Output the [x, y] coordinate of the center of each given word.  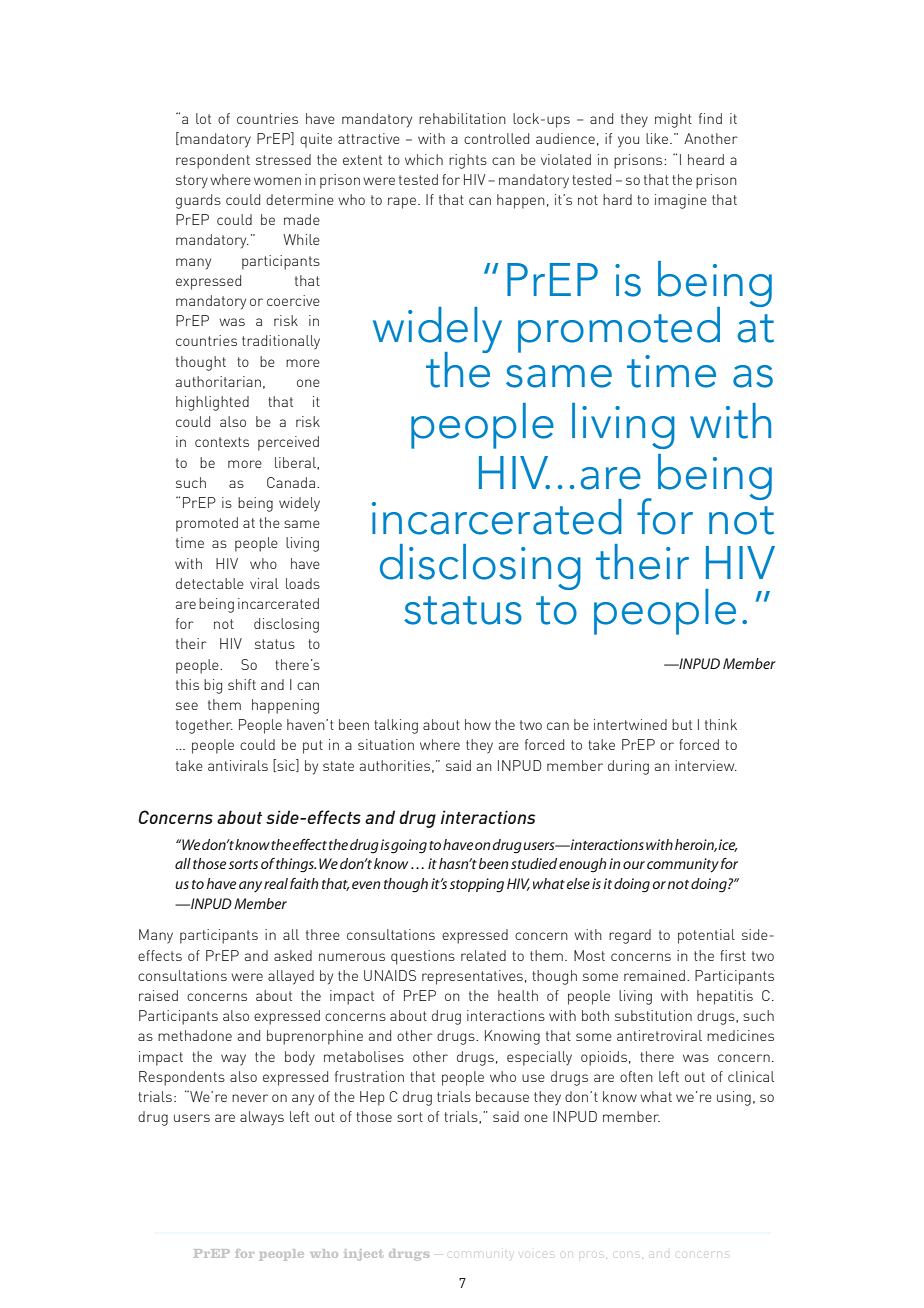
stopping [477, 885]
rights [468, 161]
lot [203, 118]
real [276, 883]
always [262, 1118]
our [634, 865]
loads [303, 583]
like [658, 138]
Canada [292, 482]
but [682, 724]
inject [363, 1255]
